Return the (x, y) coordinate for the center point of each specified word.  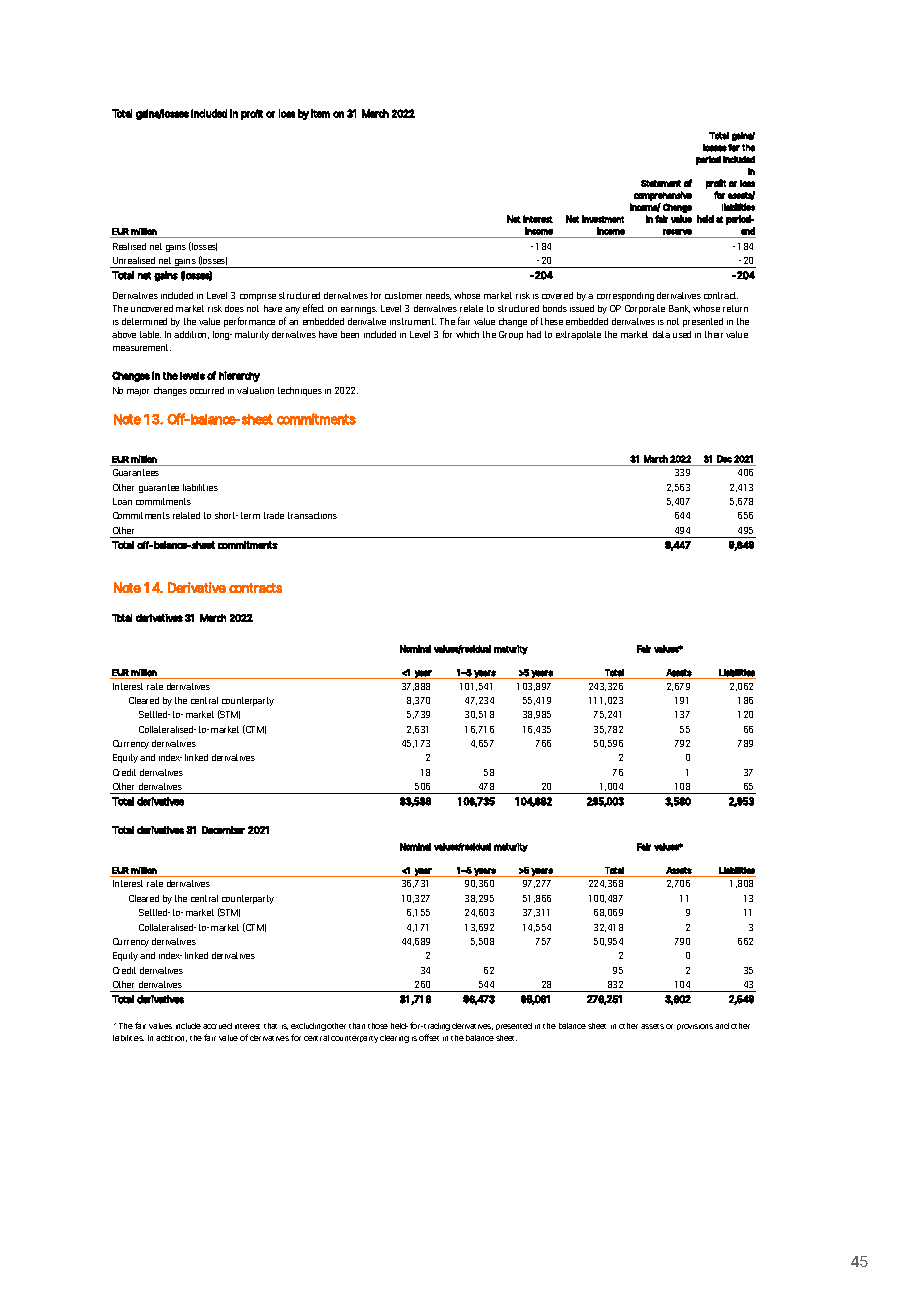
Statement (661, 183)
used (682, 334)
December (223, 830)
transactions (312, 515)
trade (274, 515)
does (234, 308)
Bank (679, 309)
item (320, 113)
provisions (695, 1027)
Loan (122, 501)
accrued (217, 1026)
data (661, 334)
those (378, 1026)
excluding (308, 1027)
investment (603, 219)
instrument (413, 321)
